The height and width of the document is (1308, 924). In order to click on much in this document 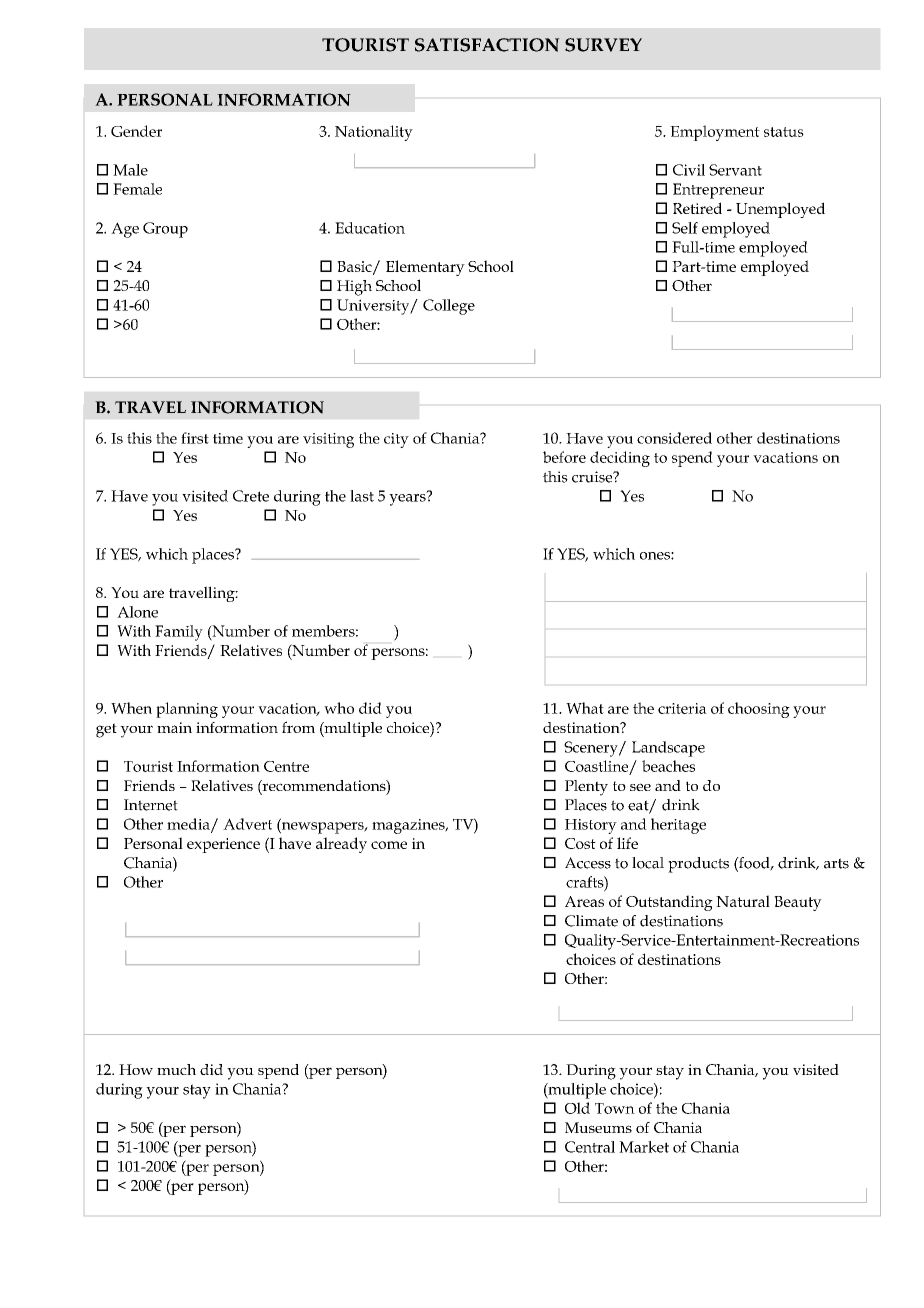, I will do `click(176, 1069)`.
